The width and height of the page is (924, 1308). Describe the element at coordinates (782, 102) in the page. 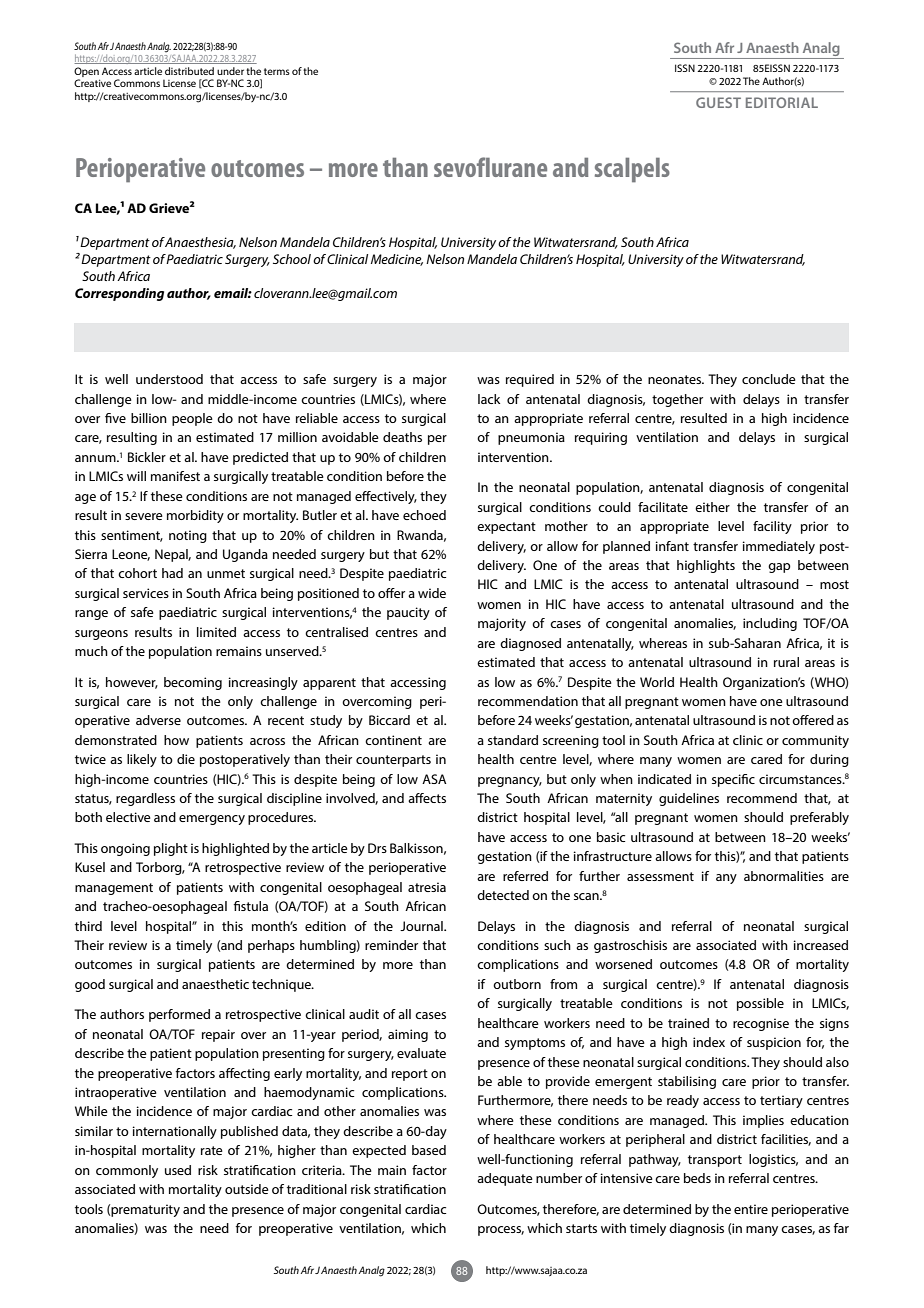

I see `EDITORIAL` at that location.
